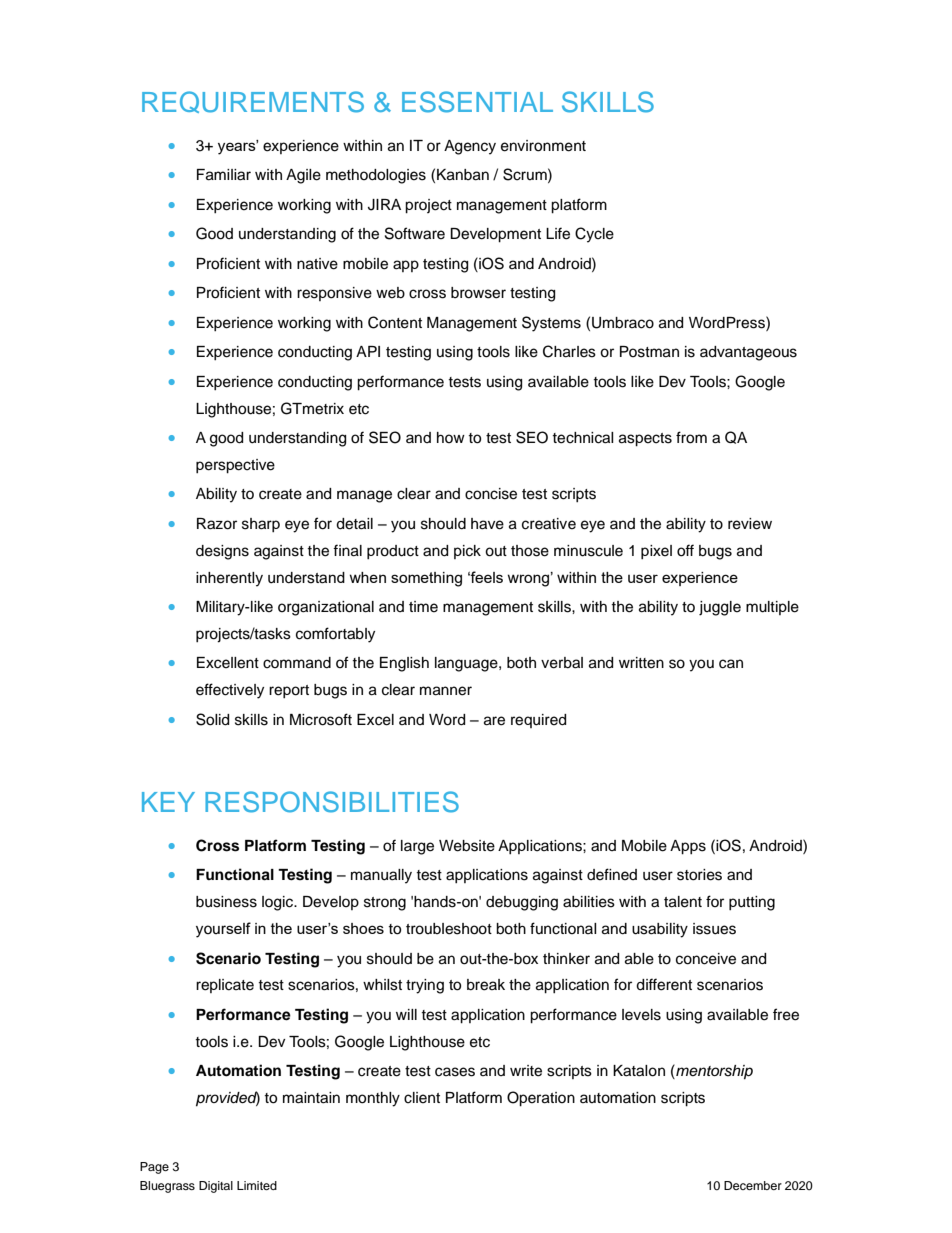 The height and width of the screenshot is (1233, 952). What do you see at coordinates (753, 1185) in the screenshot?
I see `December` at bounding box center [753, 1185].
